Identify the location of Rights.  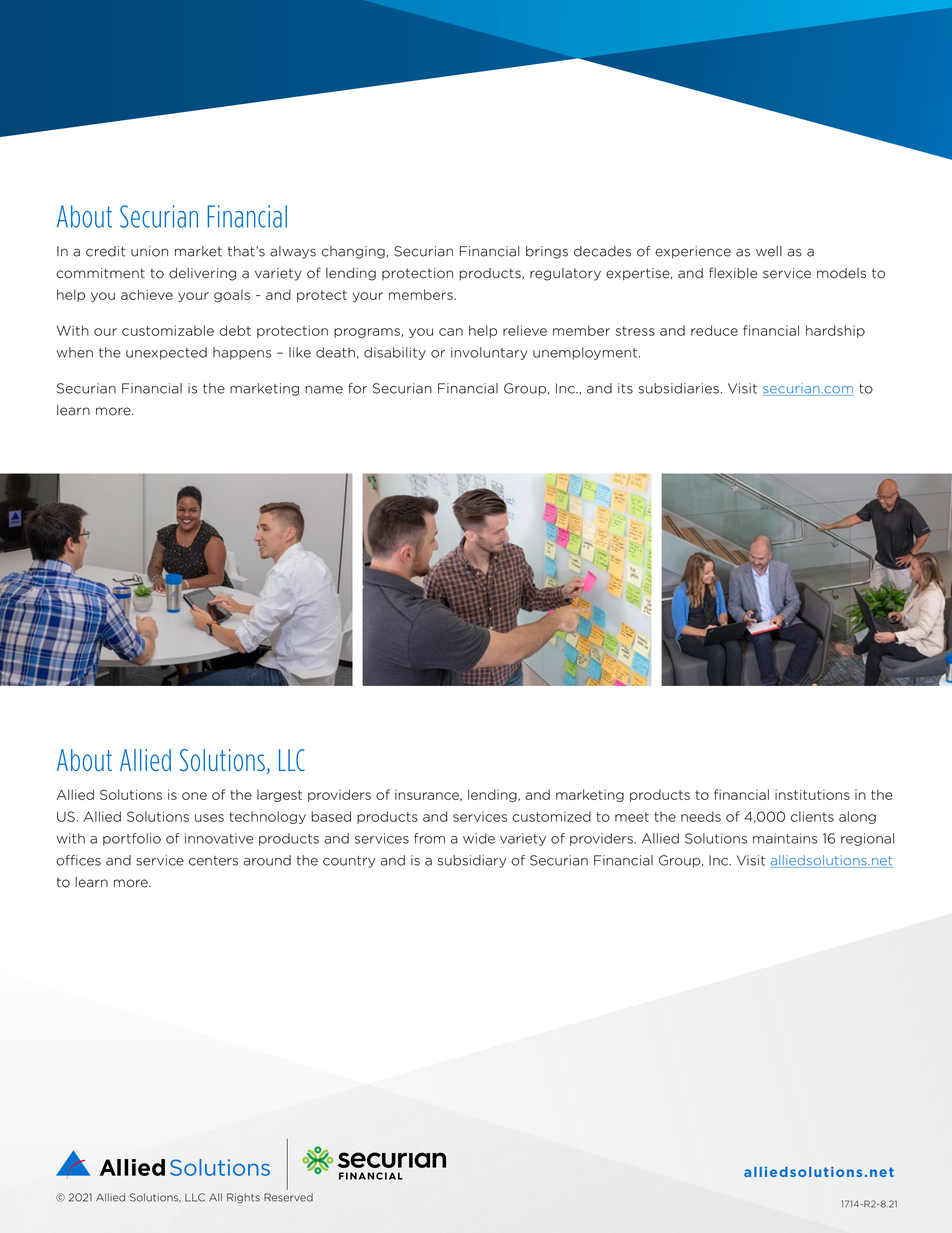
(243, 1198).
